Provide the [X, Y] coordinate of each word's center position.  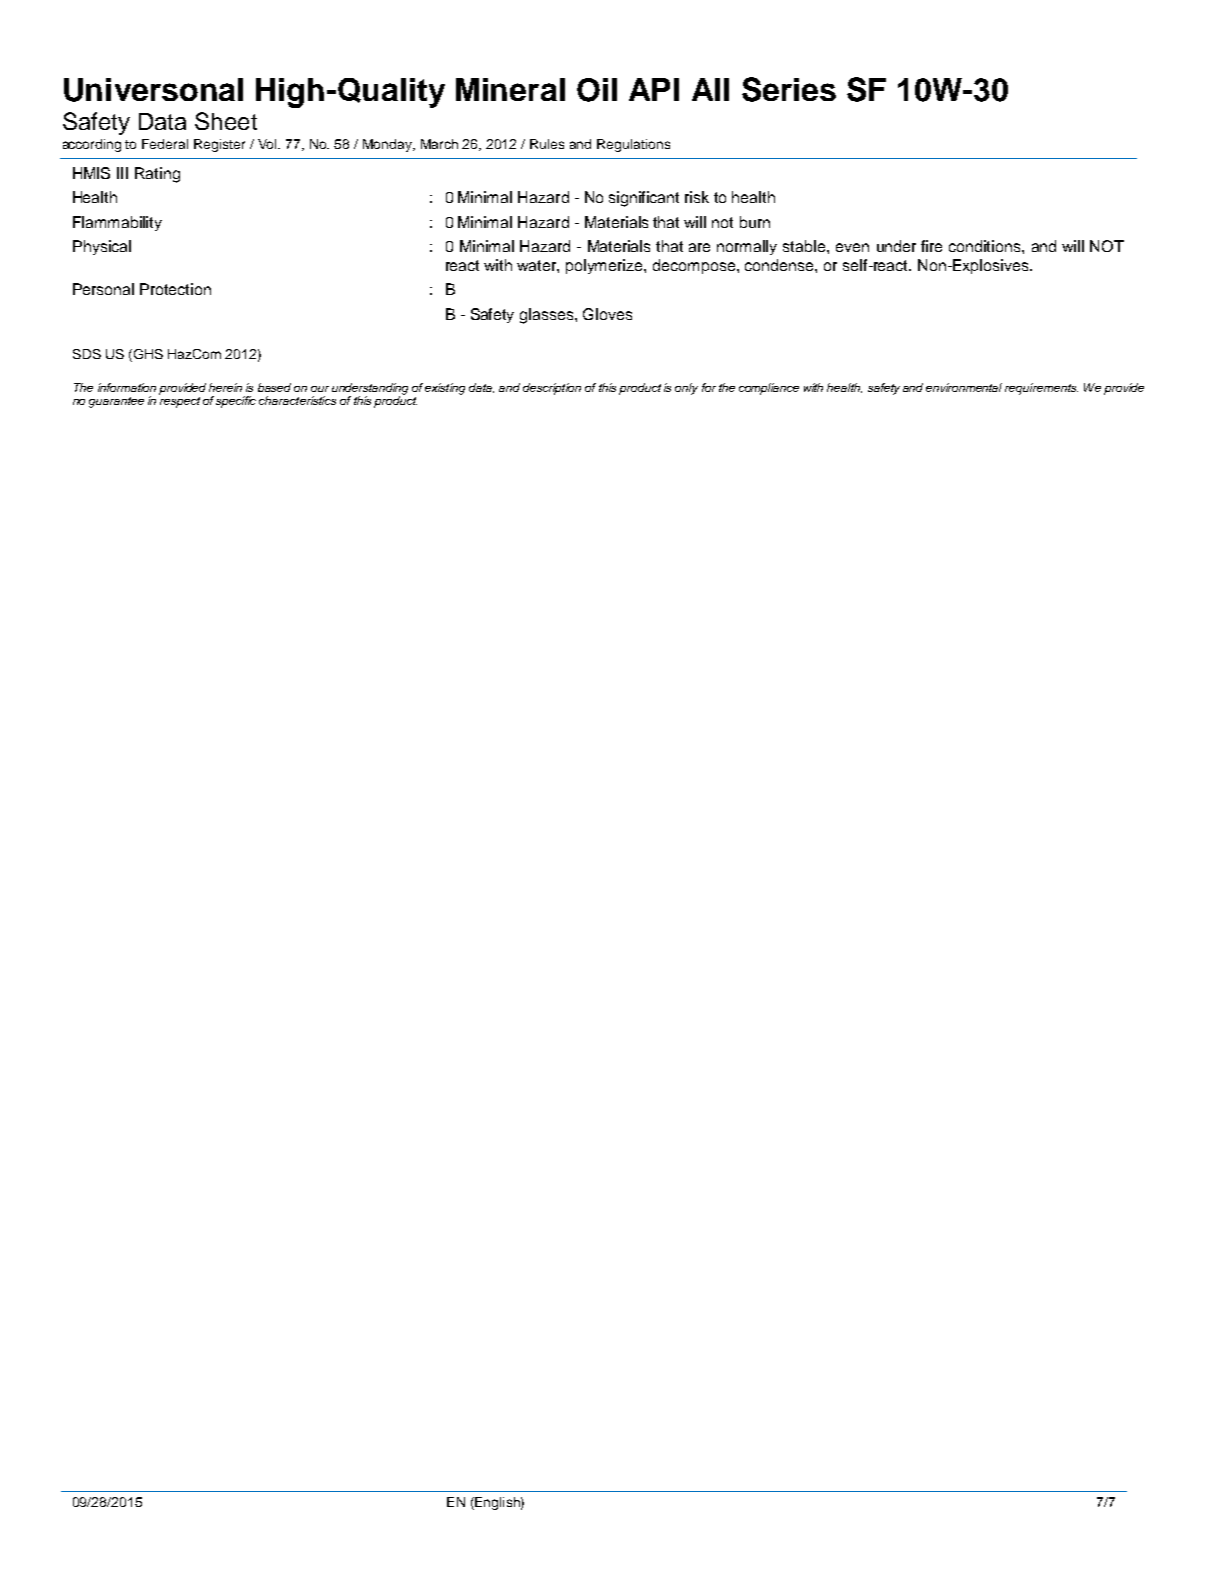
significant [644, 199]
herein [225, 387]
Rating [157, 175]
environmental [964, 387]
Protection [175, 289]
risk [697, 197]
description [552, 389]
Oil [597, 90]
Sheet [226, 121]
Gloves [607, 314]
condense [780, 265]
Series [789, 89]
